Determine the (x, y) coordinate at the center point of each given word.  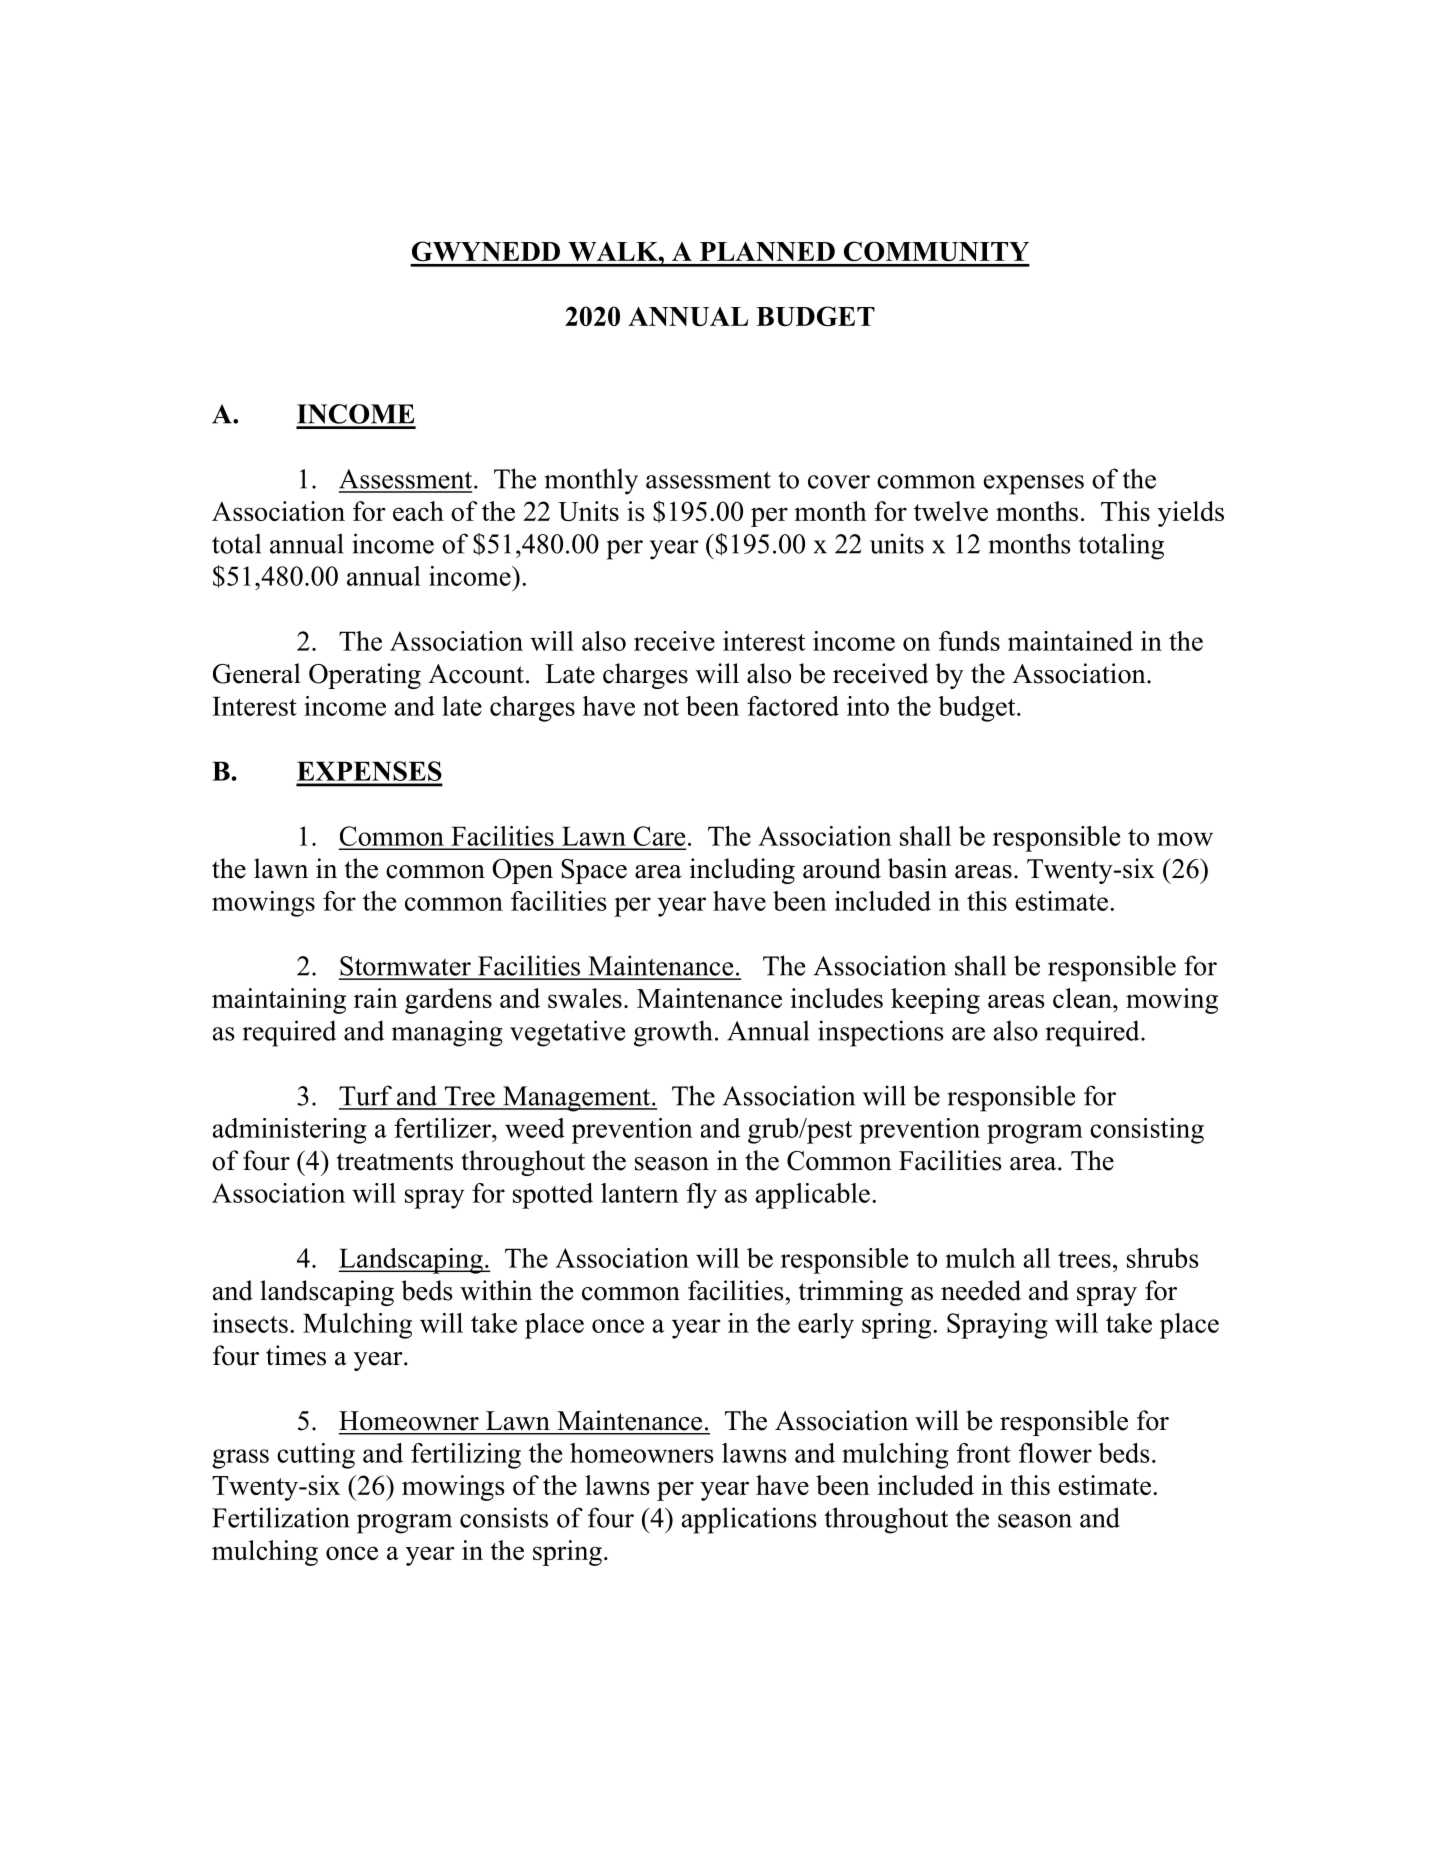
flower (1055, 1453)
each (418, 511)
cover (839, 482)
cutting (316, 1456)
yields (1191, 514)
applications (749, 1520)
